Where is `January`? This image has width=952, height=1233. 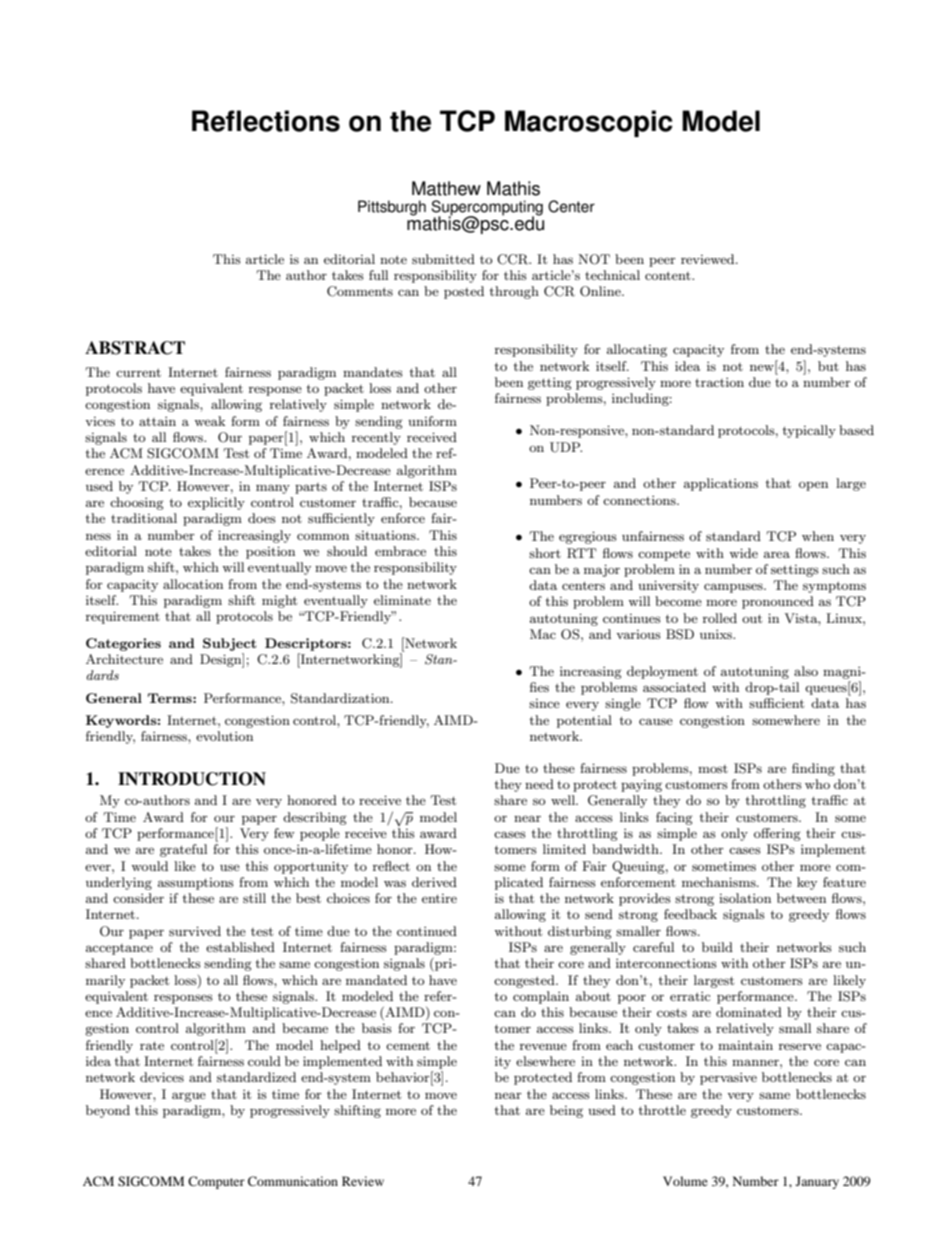 January is located at coordinates (817, 1182).
